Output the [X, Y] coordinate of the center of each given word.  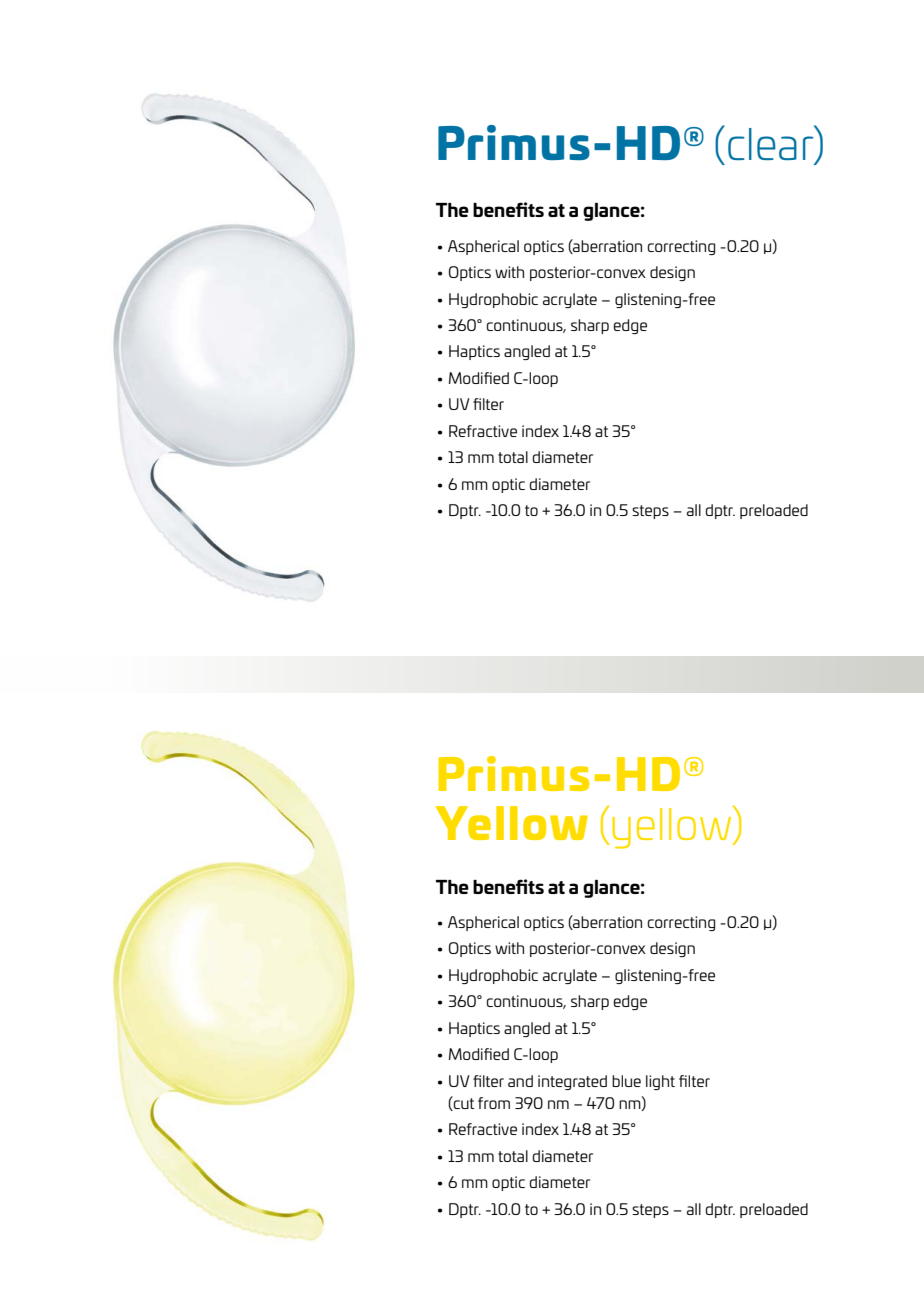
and [520, 1081]
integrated [572, 1082]
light [660, 1082]
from [494, 1103]
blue [626, 1081]
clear [772, 144]
